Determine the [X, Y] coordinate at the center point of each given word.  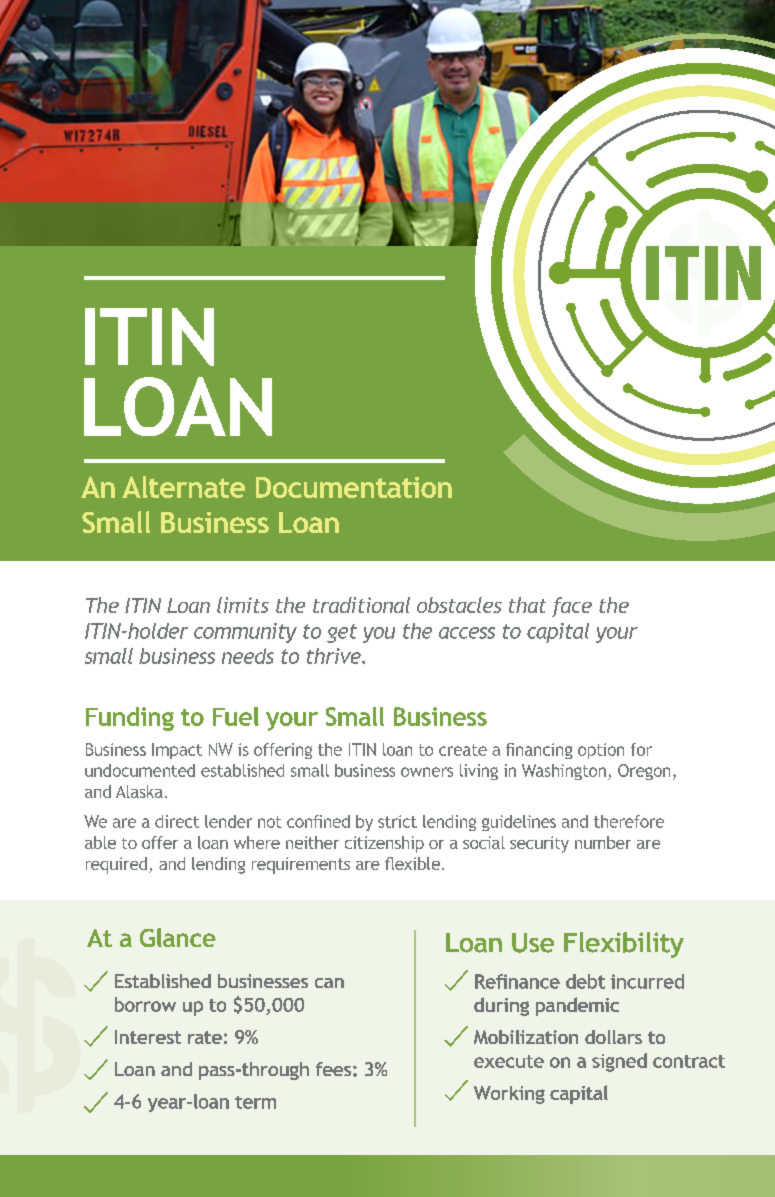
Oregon [644, 772]
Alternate [183, 487]
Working [509, 1095]
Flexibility [624, 945]
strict [397, 821]
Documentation [354, 487]
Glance [178, 937]
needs [248, 656]
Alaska [139, 791]
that [527, 605]
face [572, 607]
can [329, 983]
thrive [335, 656]
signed [619, 1062]
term [255, 1102]
